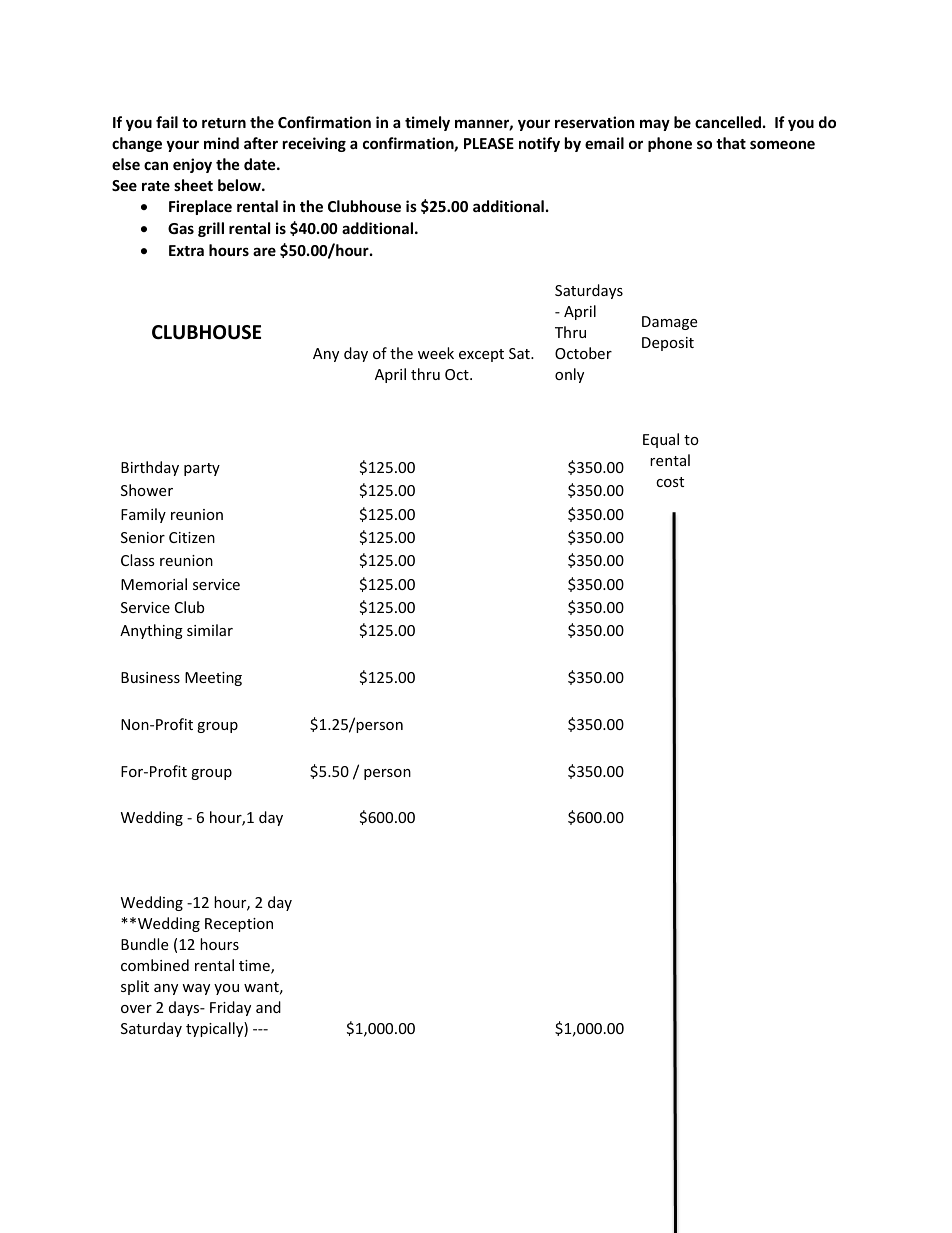  Describe the element at coordinates (239, 925) in the image. I see `Reception` at that location.
